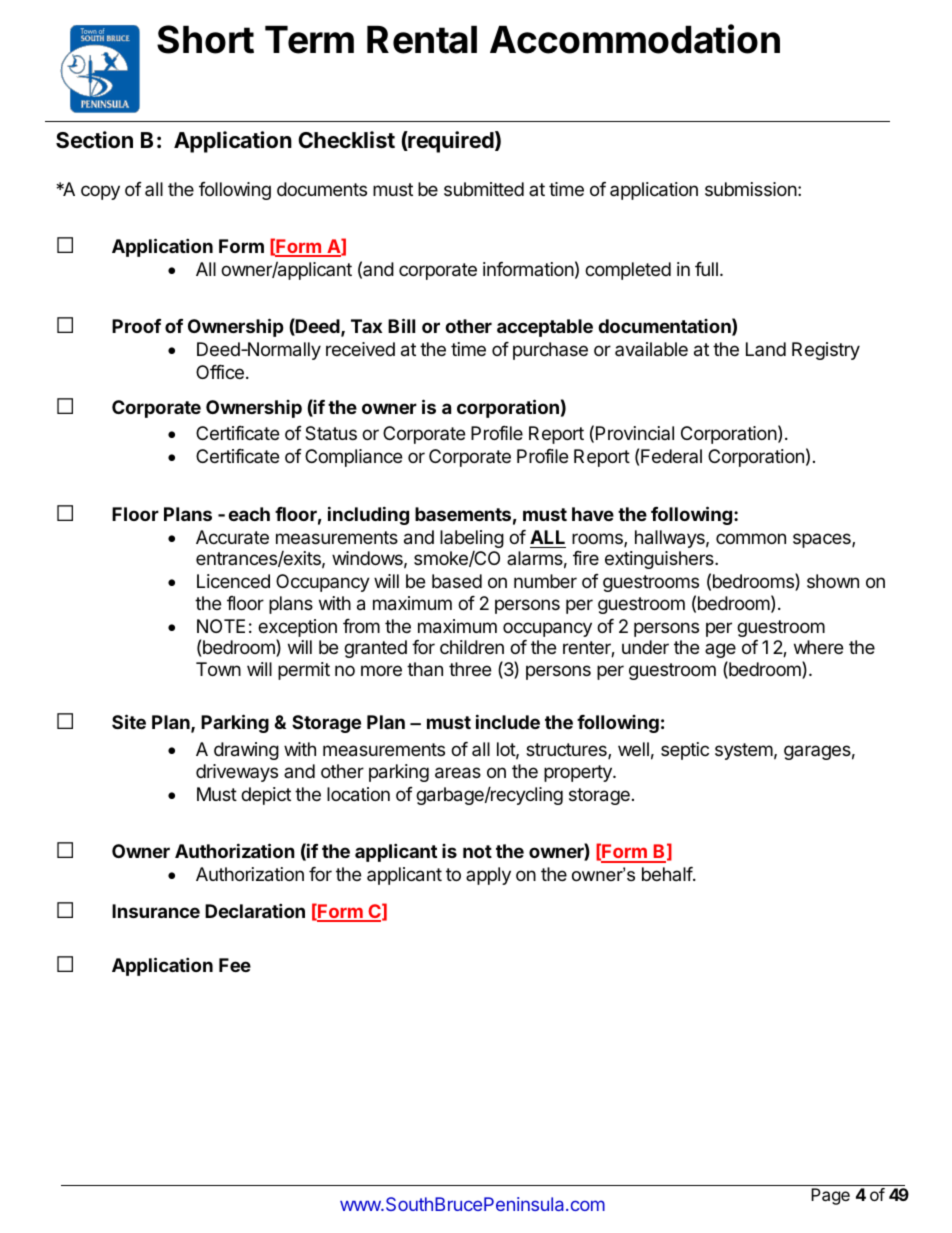 Image resolution: width=952 pixels, height=1233 pixels. I want to click on apply, so click(488, 876).
